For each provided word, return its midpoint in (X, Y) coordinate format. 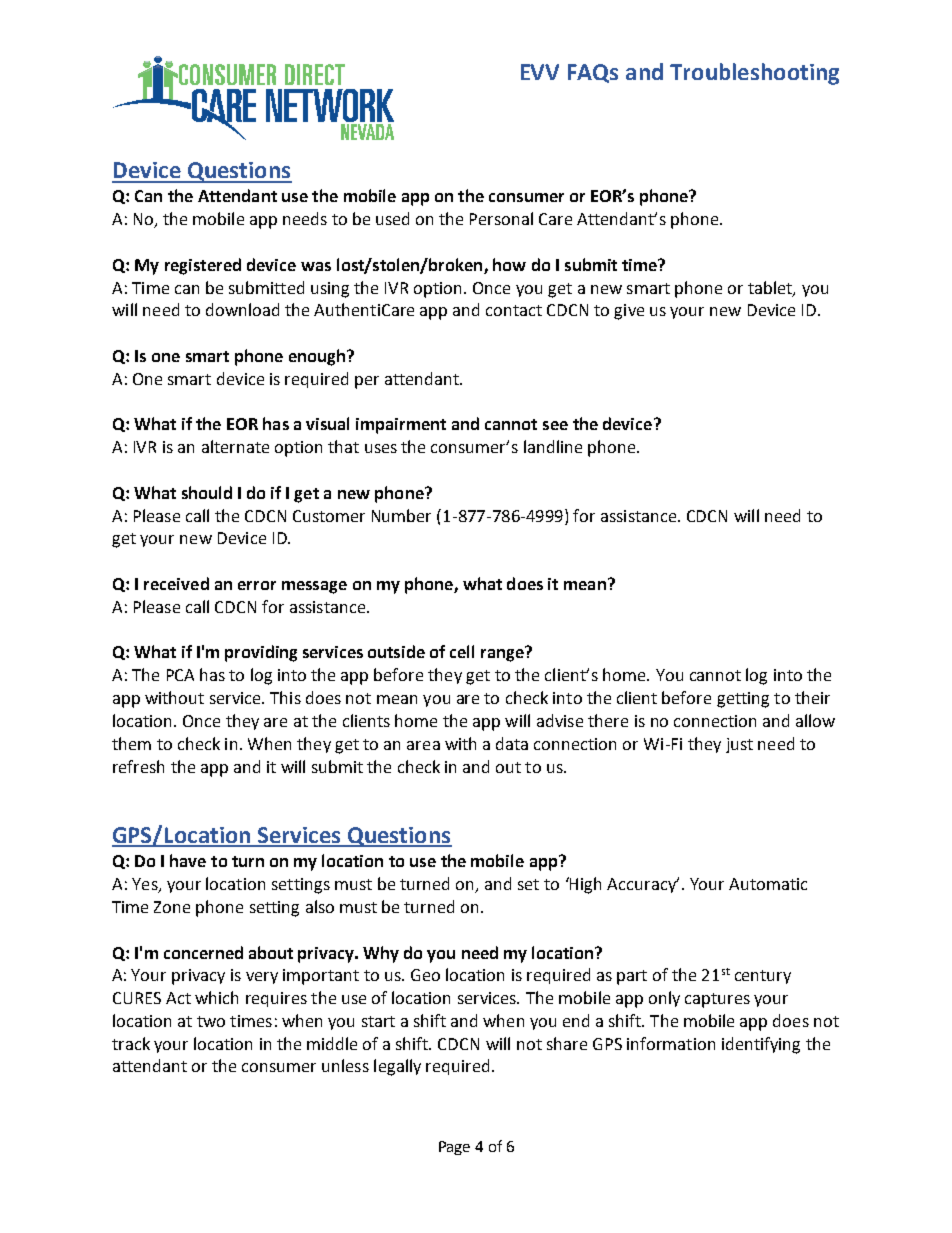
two (211, 1021)
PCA (180, 675)
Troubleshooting (754, 74)
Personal (501, 218)
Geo (425, 975)
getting (743, 700)
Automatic (768, 884)
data (512, 743)
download (242, 309)
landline (553, 446)
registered (203, 266)
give (629, 312)
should (207, 492)
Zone (172, 907)
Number (401, 515)
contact (514, 310)
